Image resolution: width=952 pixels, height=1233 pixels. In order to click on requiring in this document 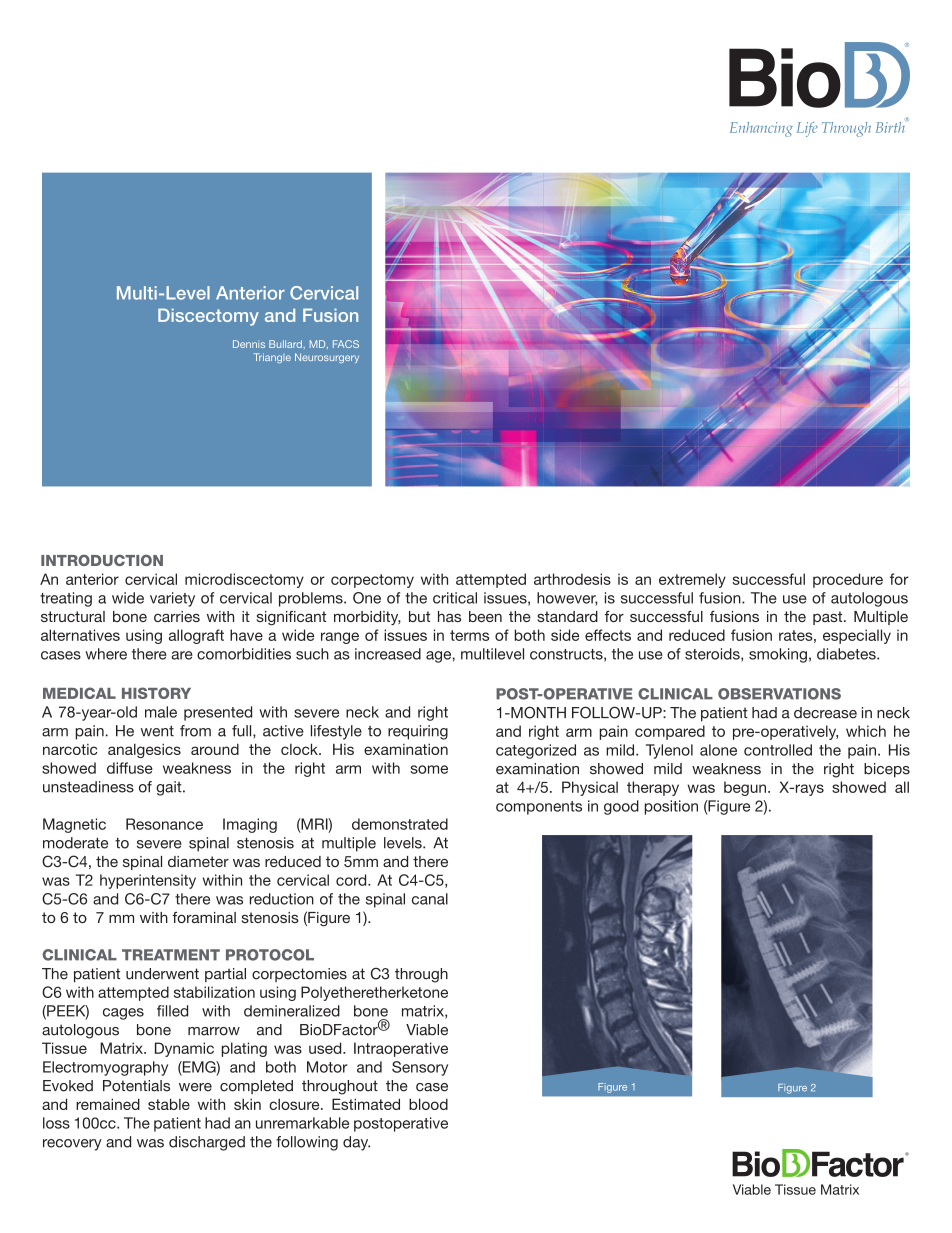, I will do `click(418, 732)`.
